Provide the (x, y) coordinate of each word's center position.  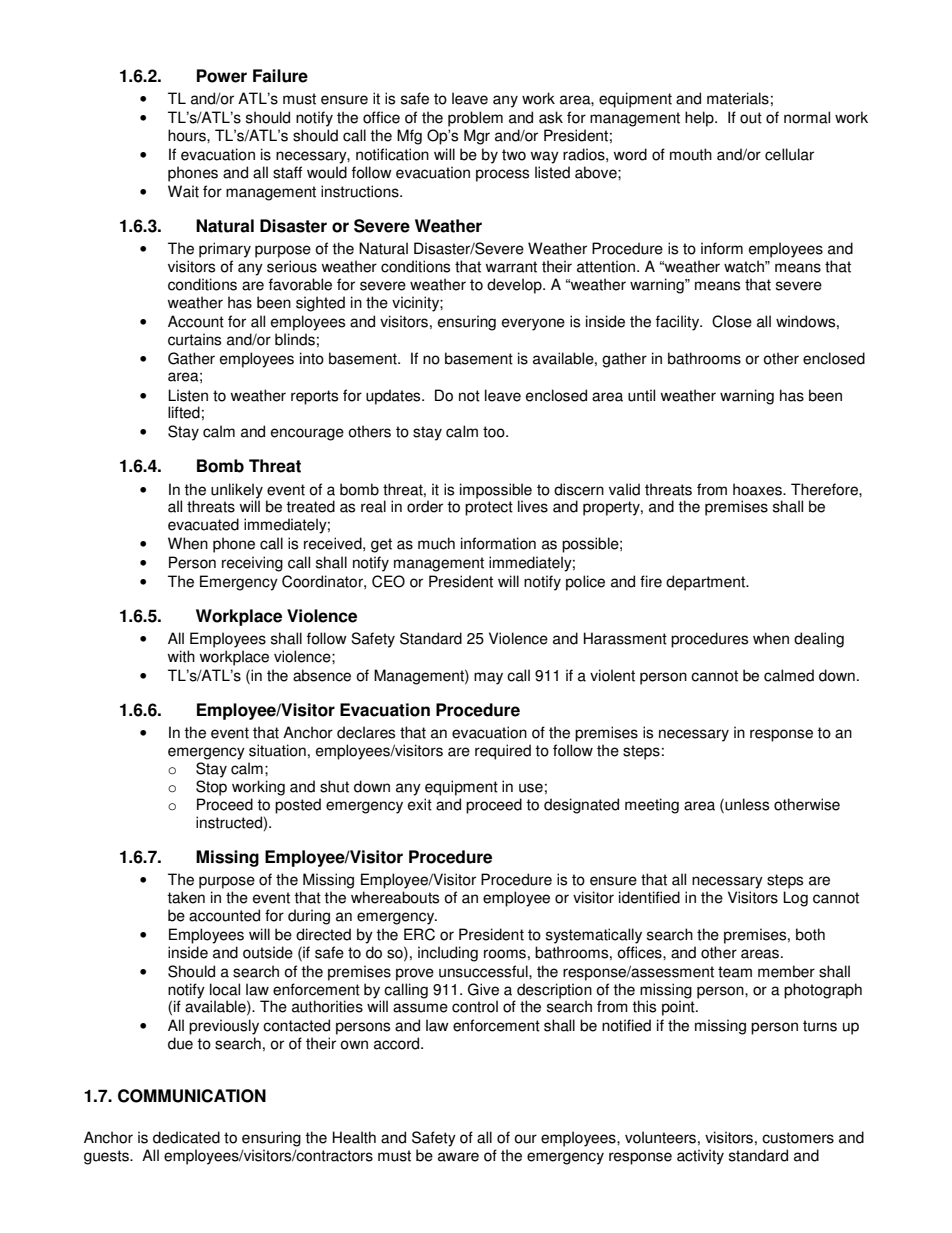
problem (475, 119)
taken (186, 897)
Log (795, 899)
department (706, 583)
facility (679, 323)
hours (188, 135)
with (181, 656)
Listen (188, 395)
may (488, 678)
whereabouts (395, 897)
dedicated (186, 1137)
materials (738, 98)
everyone (533, 324)
